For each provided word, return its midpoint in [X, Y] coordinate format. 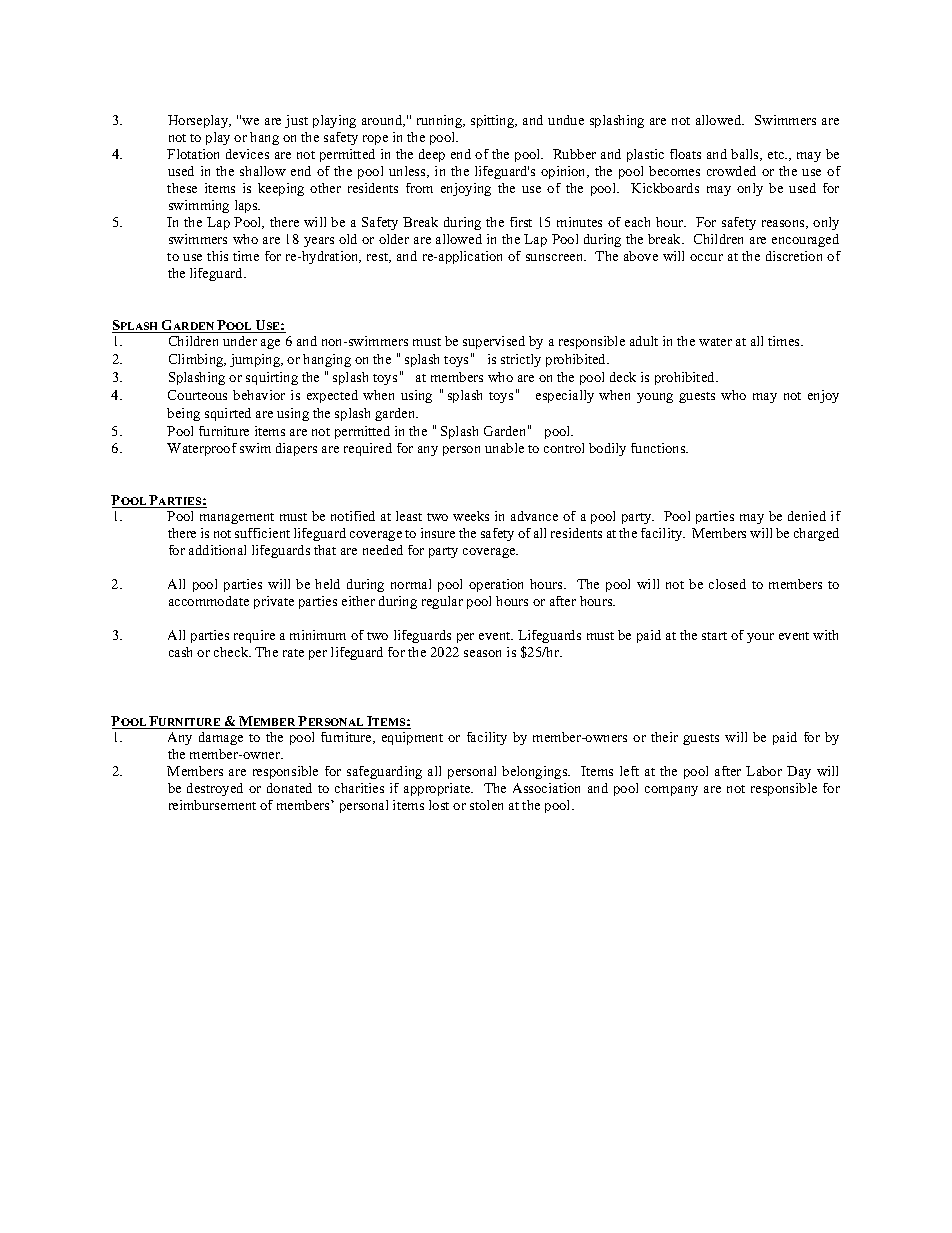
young [655, 398]
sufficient [262, 533]
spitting [494, 121]
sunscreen [556, 257]
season [482, 653]
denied [807, 516]
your [760, 638]
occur [706, 257]
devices [247, 154]
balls [746, 155]
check [232, 652]
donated [289, 788]
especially [565, 396]
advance [534, 516]
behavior [259, 395]
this [217, 256]
